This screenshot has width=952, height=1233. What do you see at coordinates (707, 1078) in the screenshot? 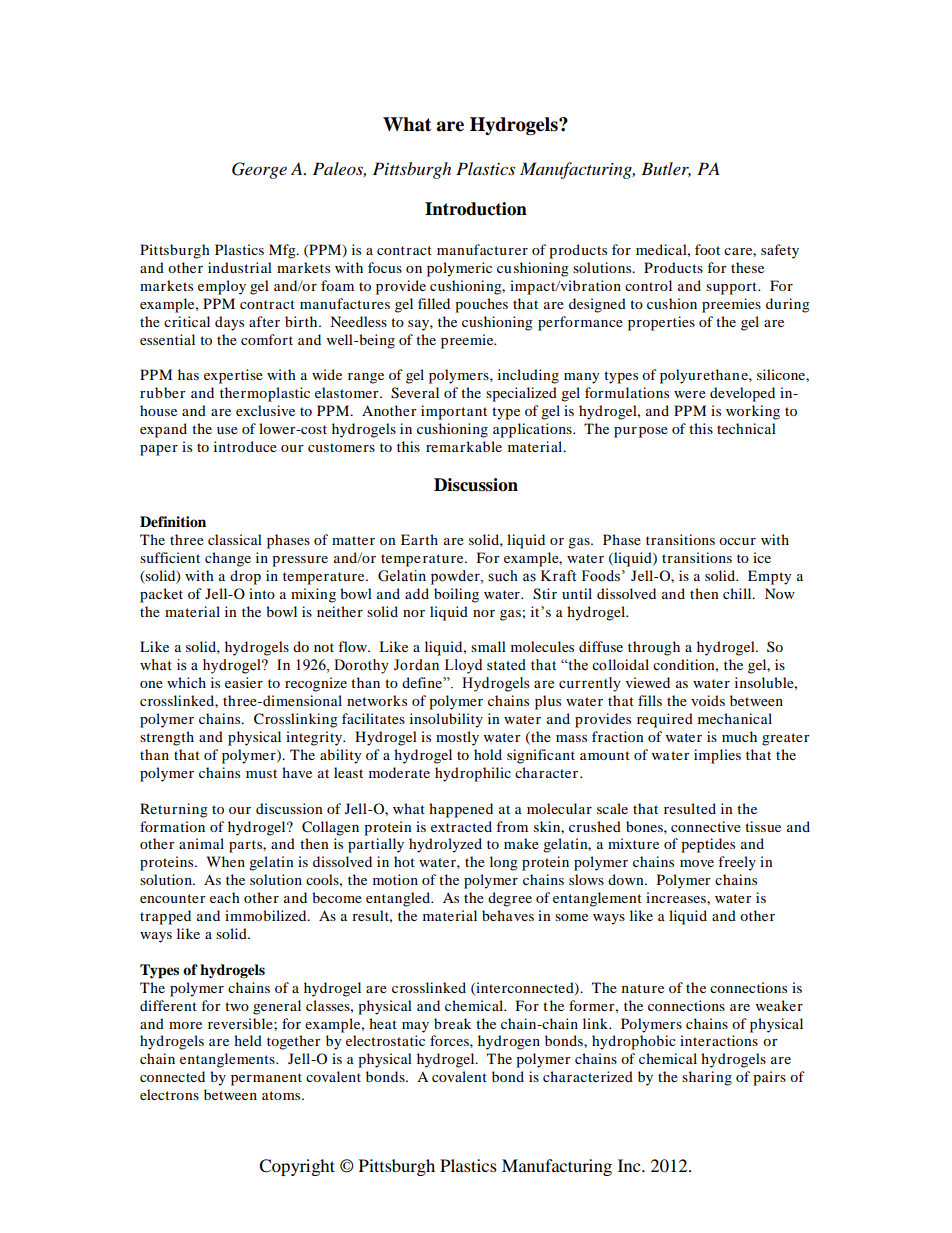
I see `sharing` at bounding box center [707, 1078].
